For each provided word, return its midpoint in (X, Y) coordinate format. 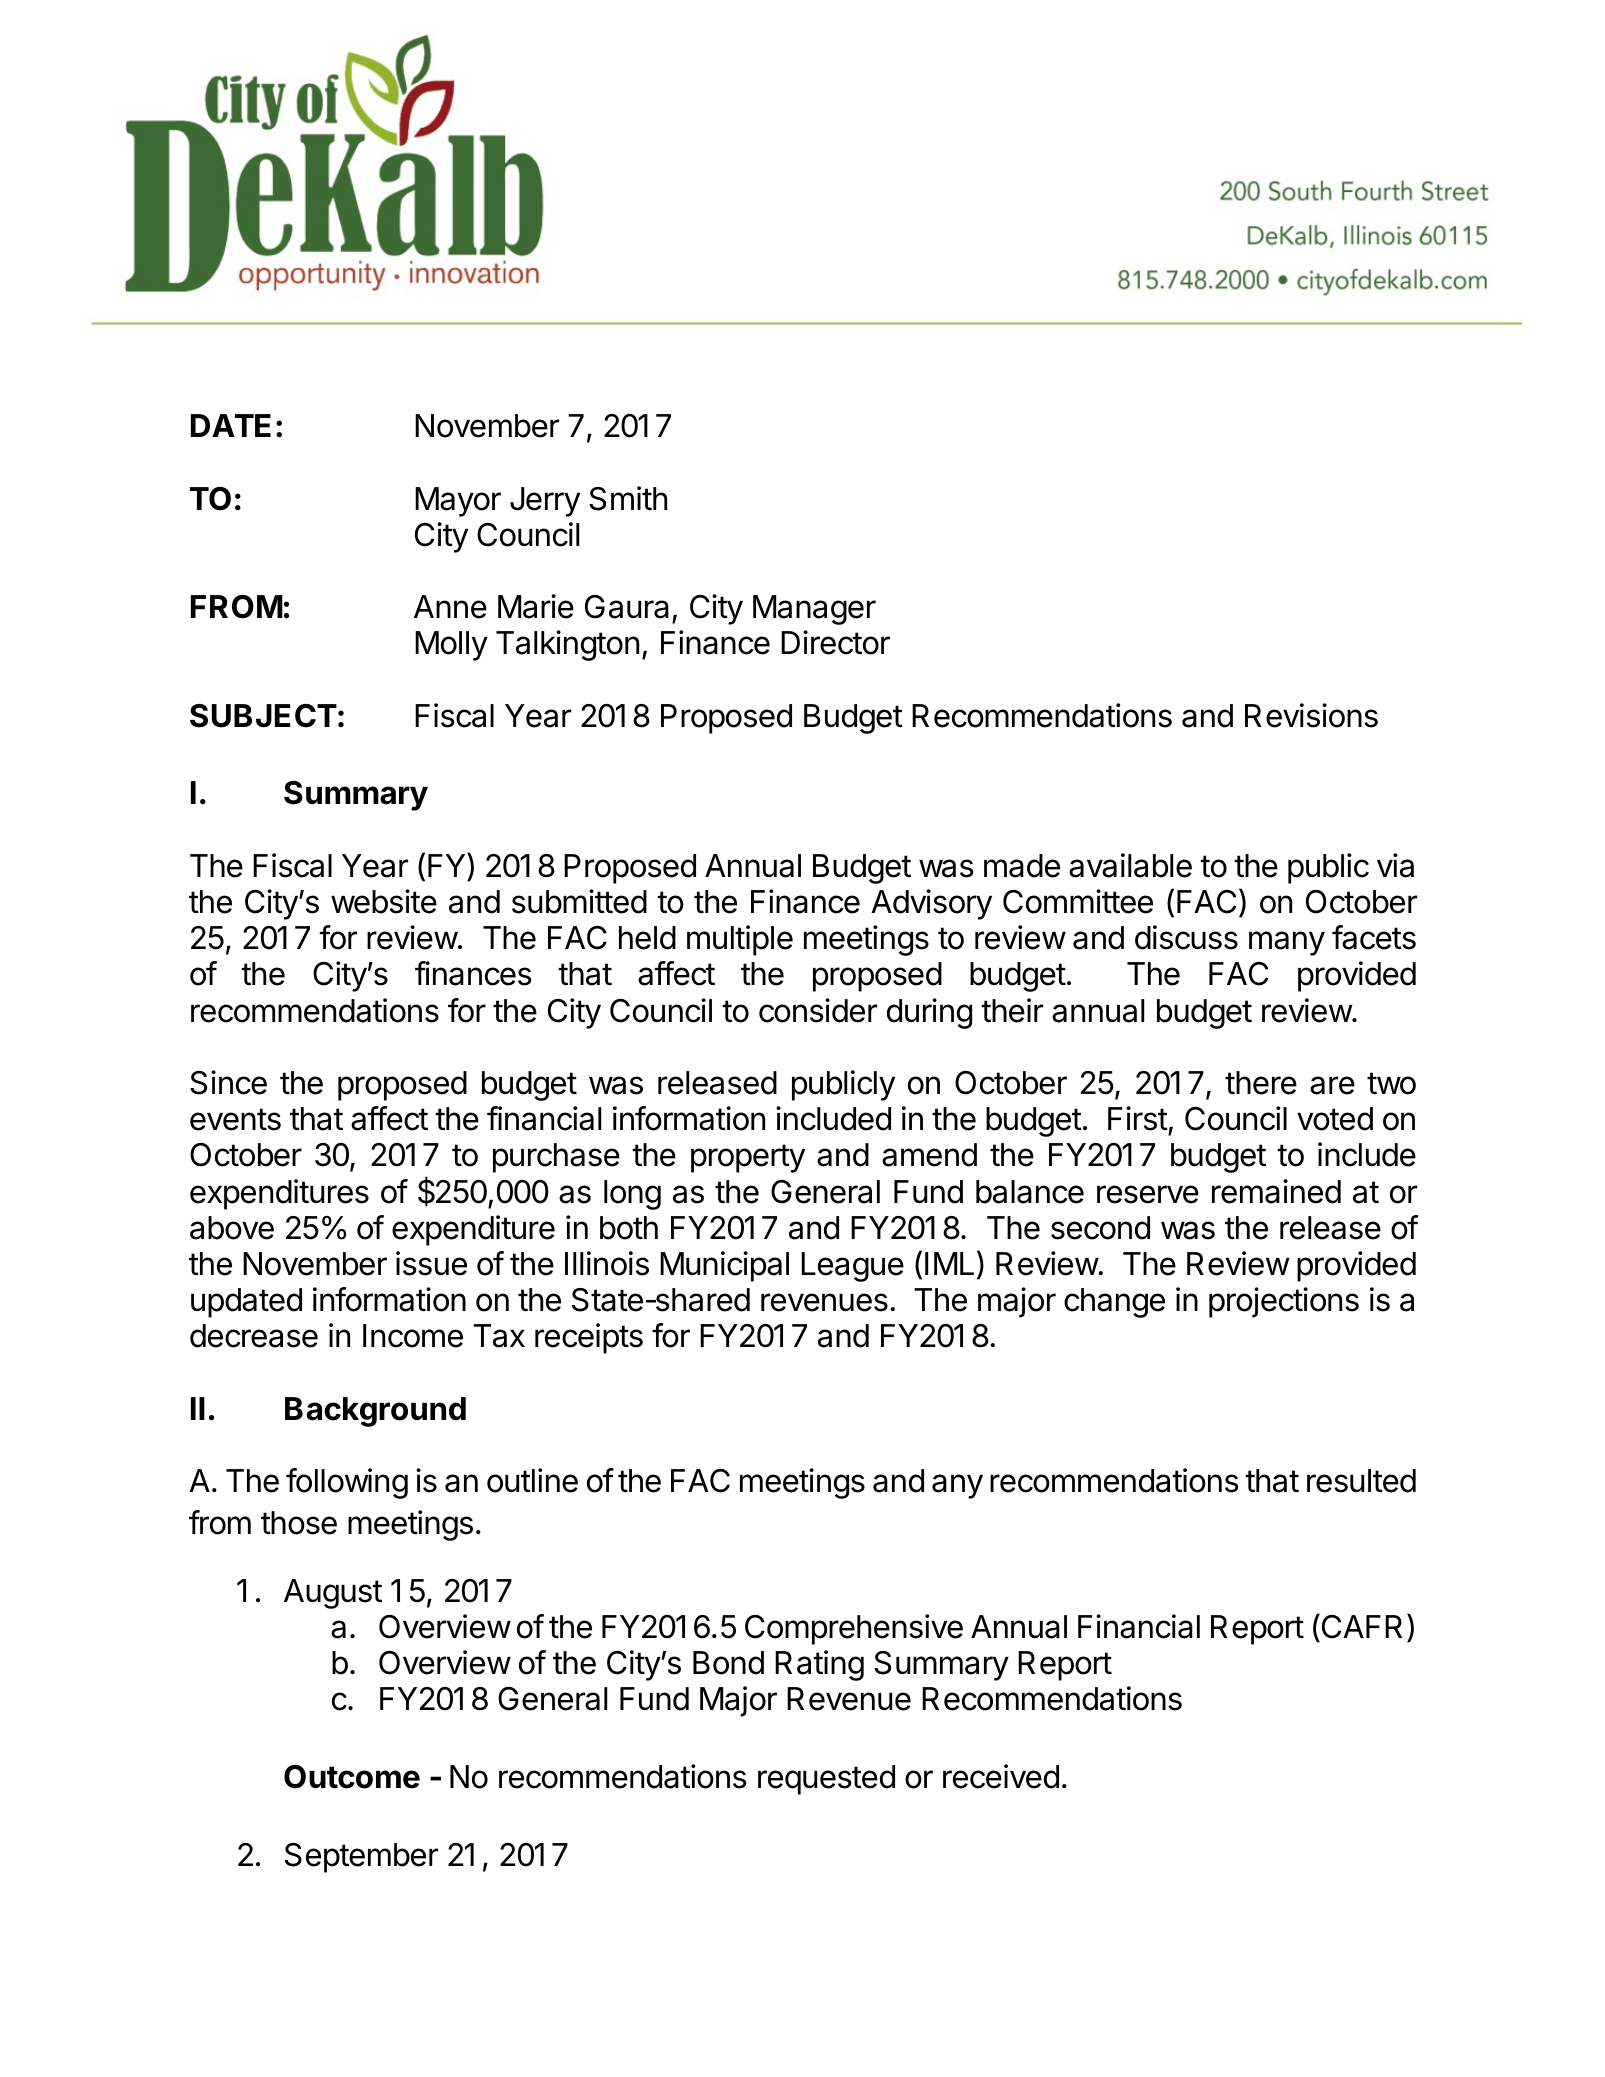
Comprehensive (854, 1629)
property (748, 1158)
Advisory (931, 904)
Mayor (458, 502)
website (384, 901)
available (1130, 865)
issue (431, 1263)
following (347, 1483)
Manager (814, 610)
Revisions (1311, 715)
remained (1276, 1191)
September (361, 1858)
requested (826, 1780)
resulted (1361, 1481)
